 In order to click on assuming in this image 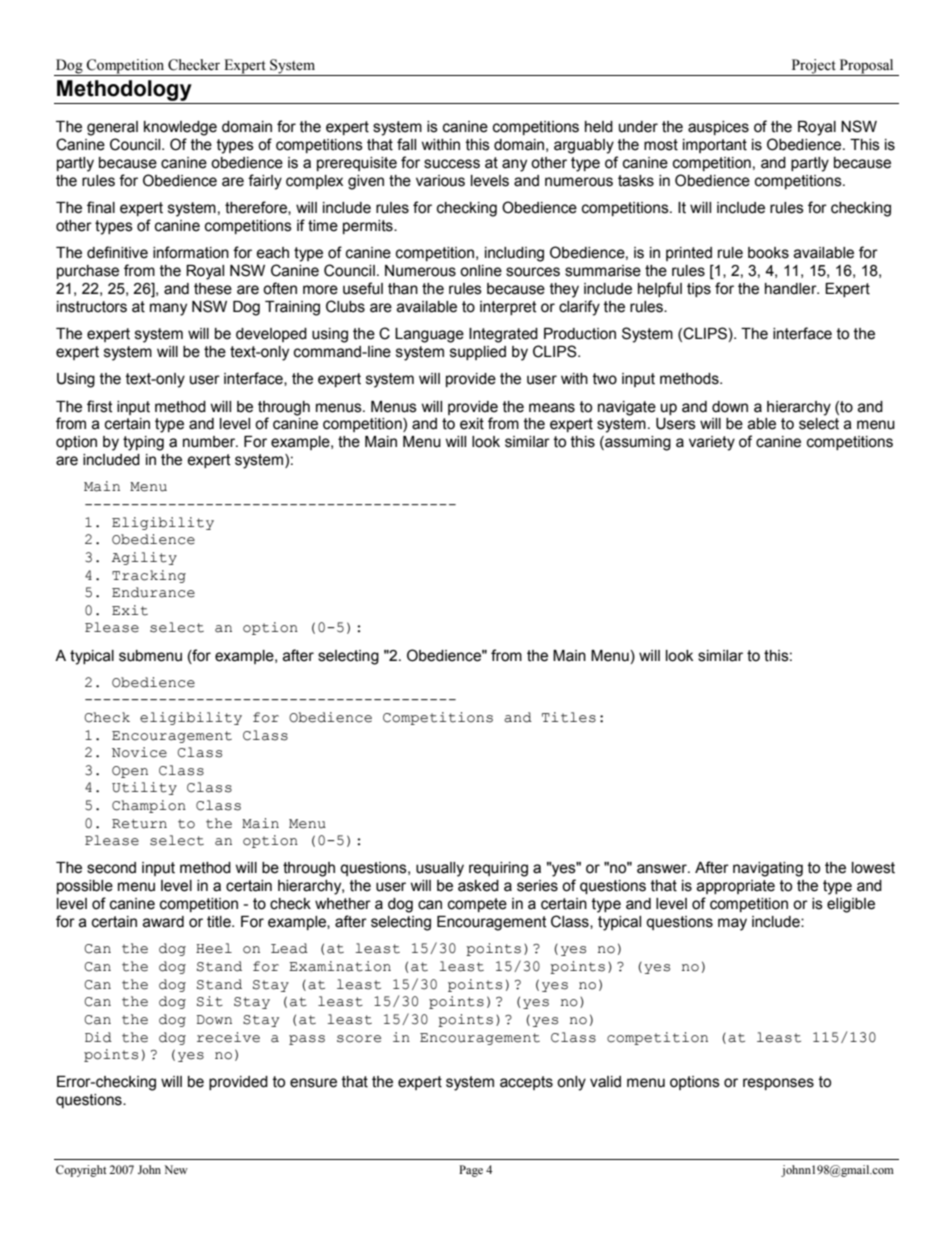, I will do `click(637, 443)`.
